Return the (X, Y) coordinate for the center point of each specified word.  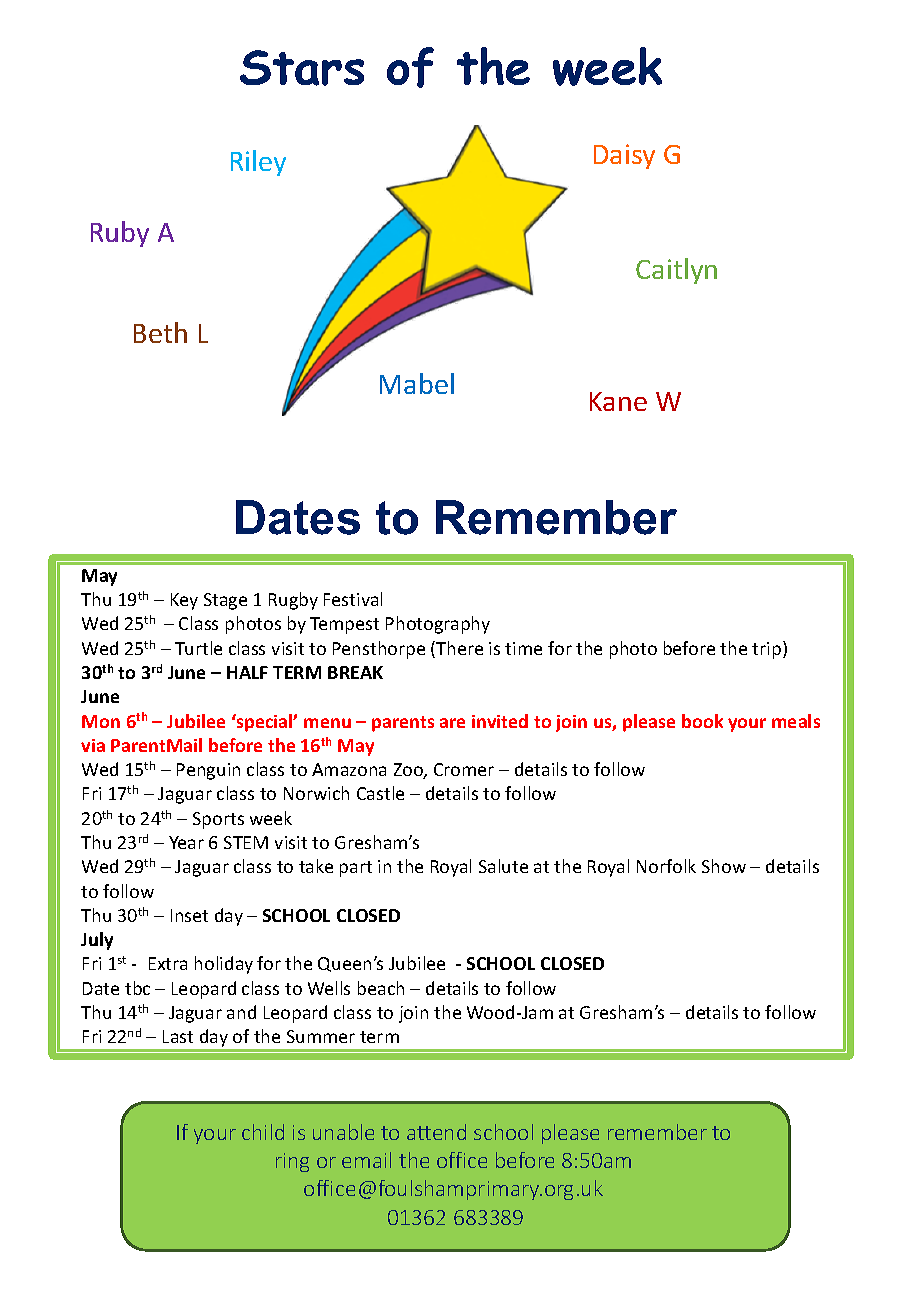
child (263, 1132)
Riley (258, 163)
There (458, 649)
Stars (302, 68)
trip (766, 650)
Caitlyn (676, 271)
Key (184, 601)
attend (436, 1132)
